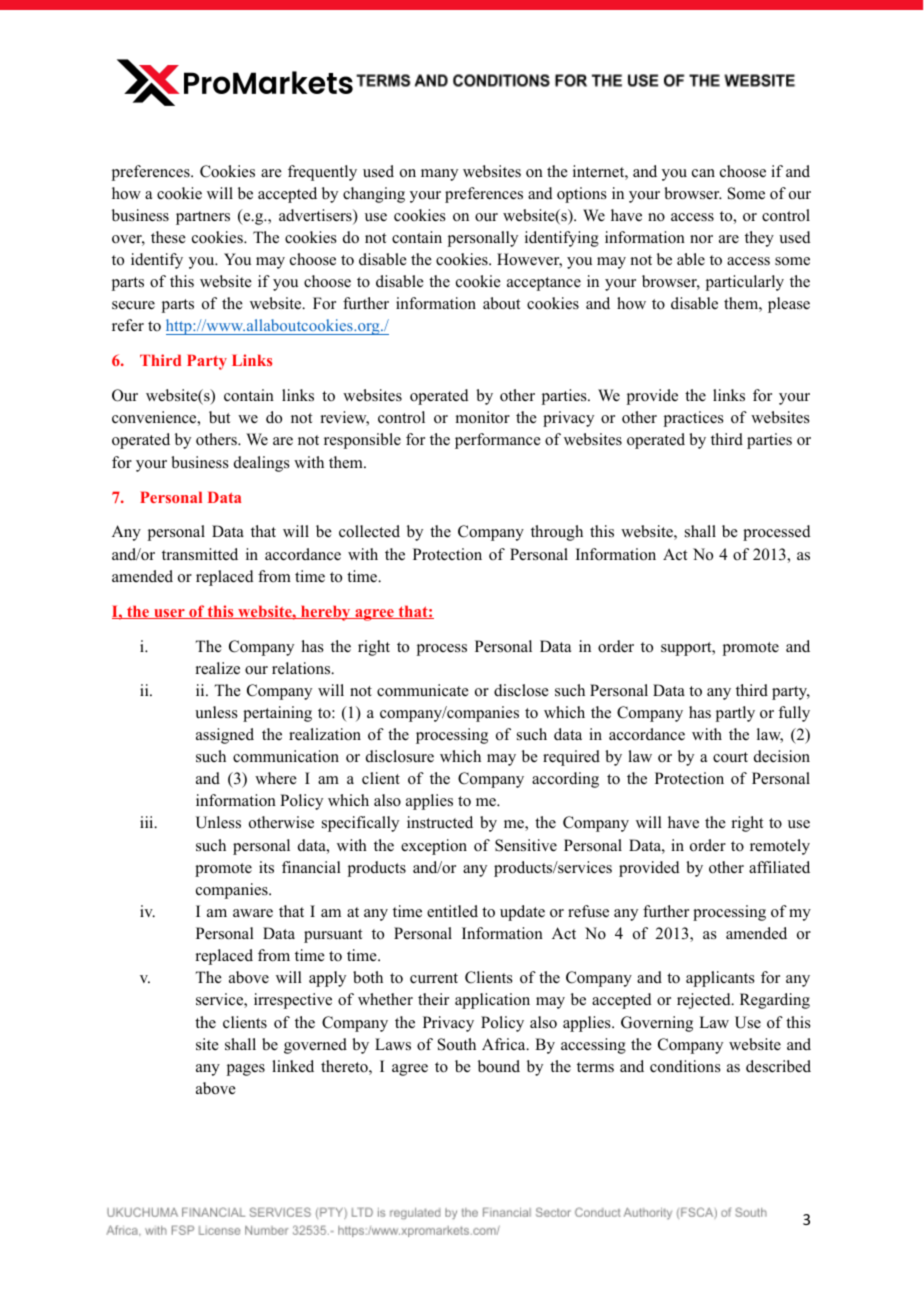 The width and height of the image is (924, 1307). Describe the element at coordinates (203, 218) in the image. I see `partners` at that location.
